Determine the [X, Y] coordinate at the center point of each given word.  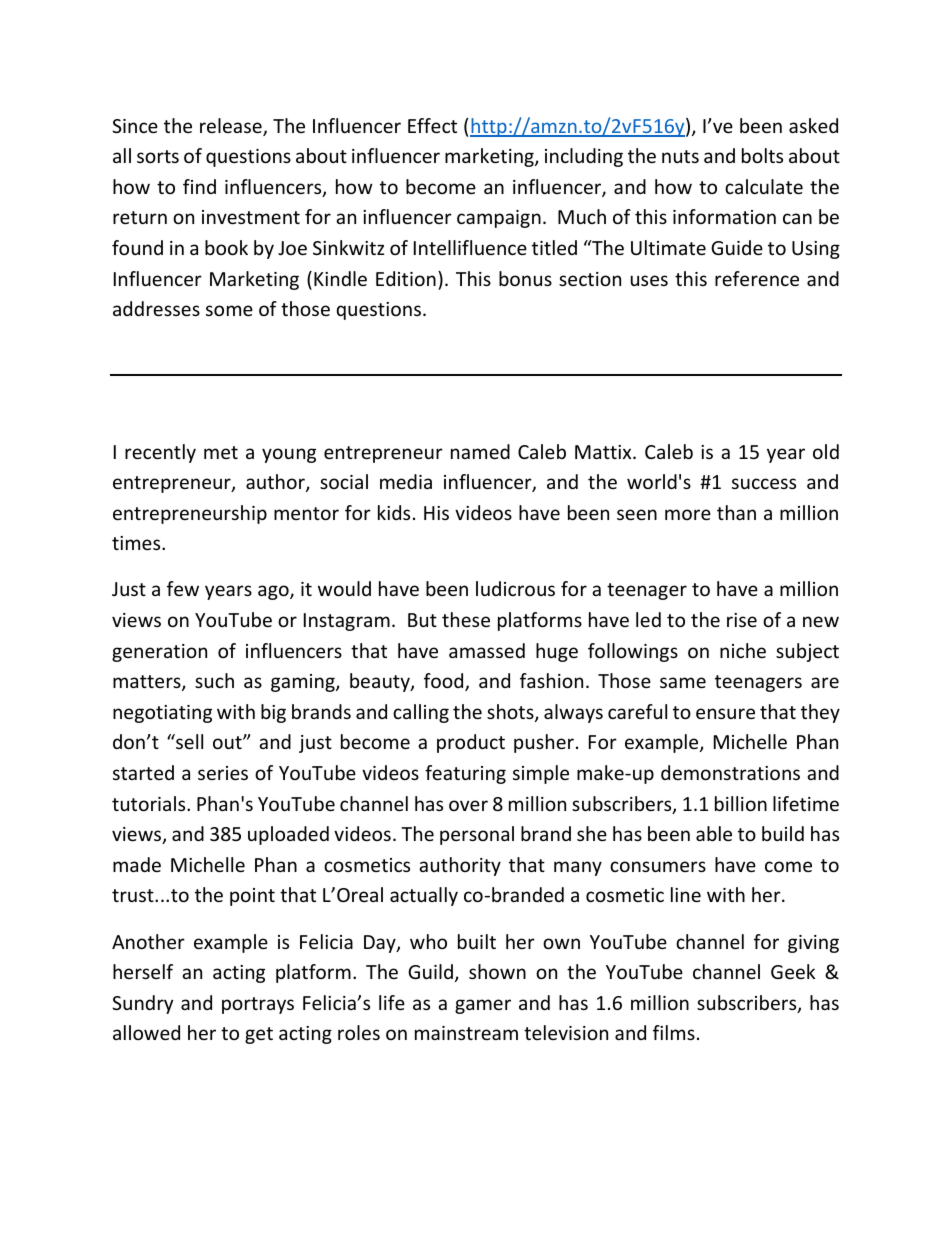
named [480, 451]
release [232, 127]
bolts [762, 155]
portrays [258, 1005]
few [183, 588]
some [229, 310]
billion [741, 803]
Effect [432, 125]
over [468, 805]
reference [757, 278]
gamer [483, 1006]
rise [742, 620]
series [223, 773]
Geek [793, 971]
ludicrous [515, 588]
